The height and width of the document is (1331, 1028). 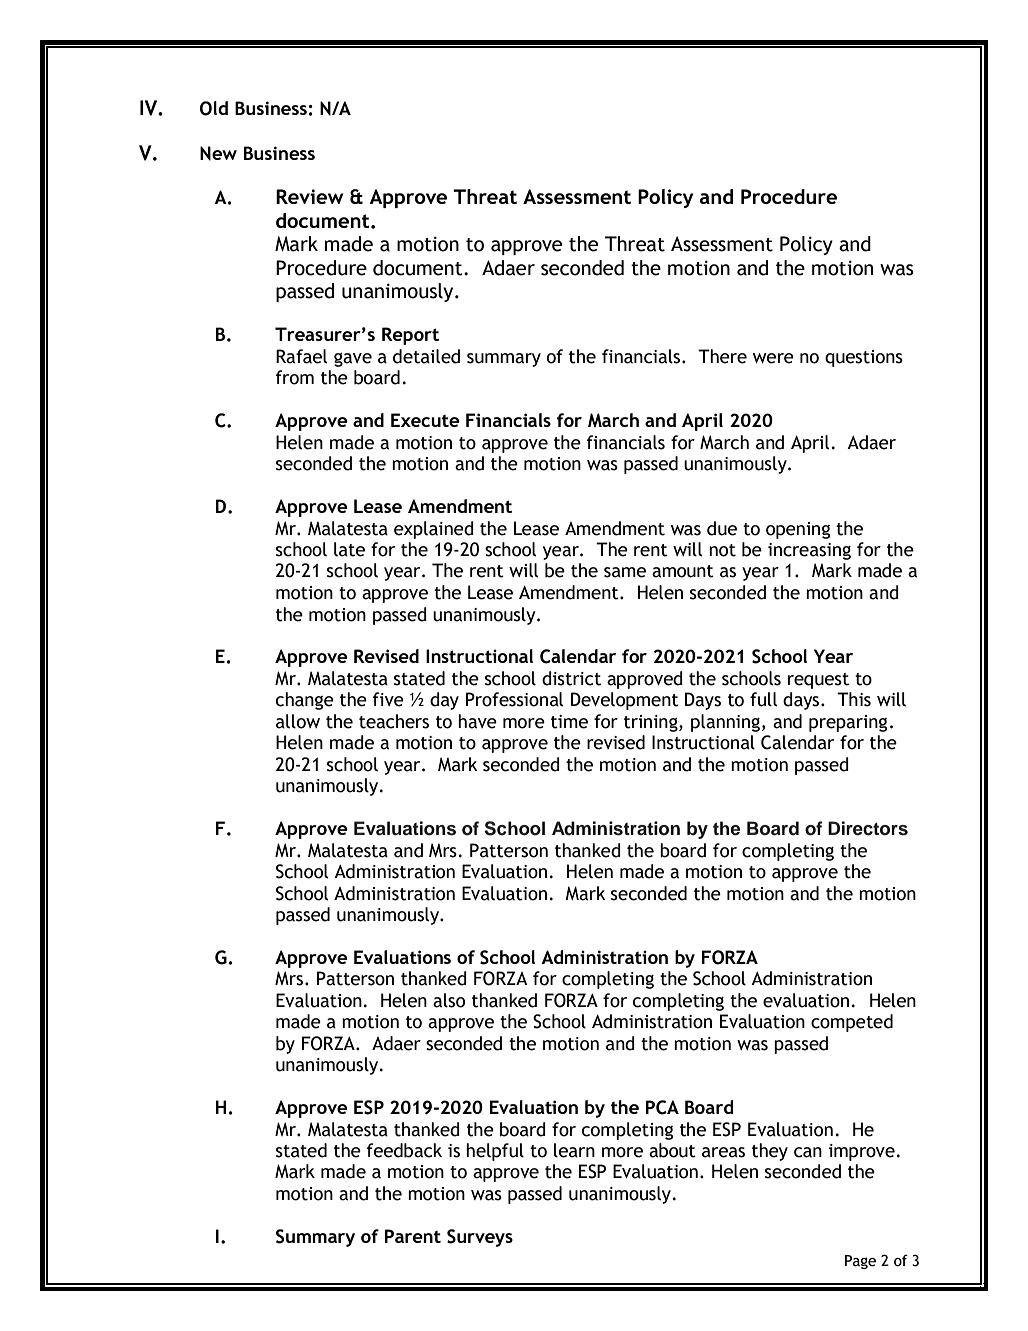 I want to click on Report, so click(x=410, y=336).
